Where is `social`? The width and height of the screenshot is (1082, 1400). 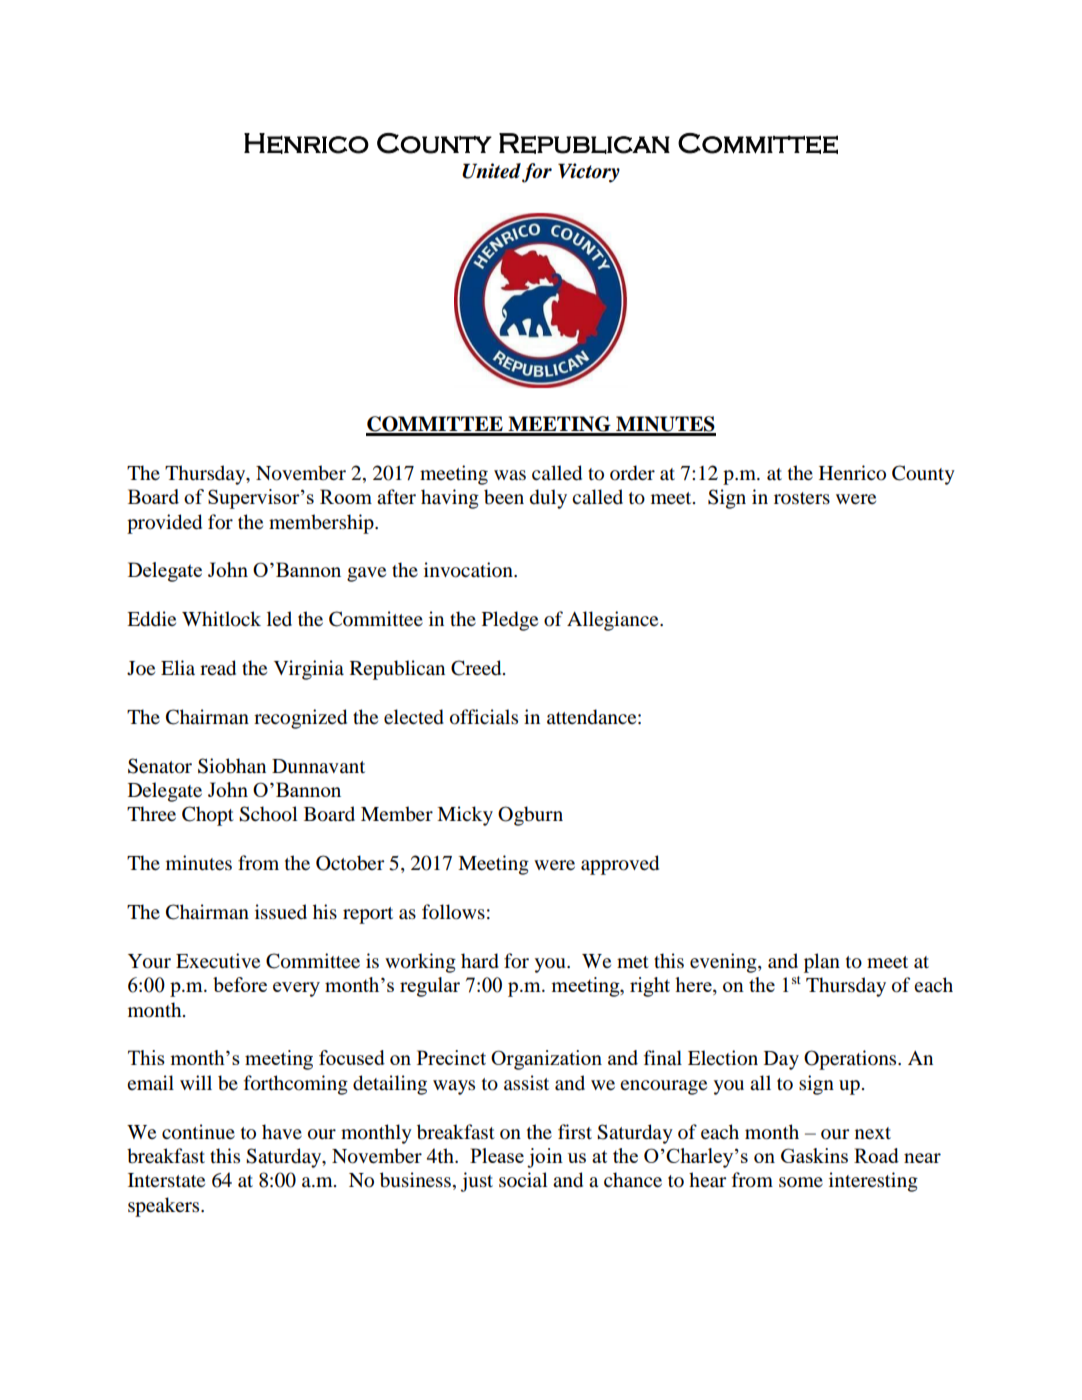
social is located at coordinates (523, 1180).
